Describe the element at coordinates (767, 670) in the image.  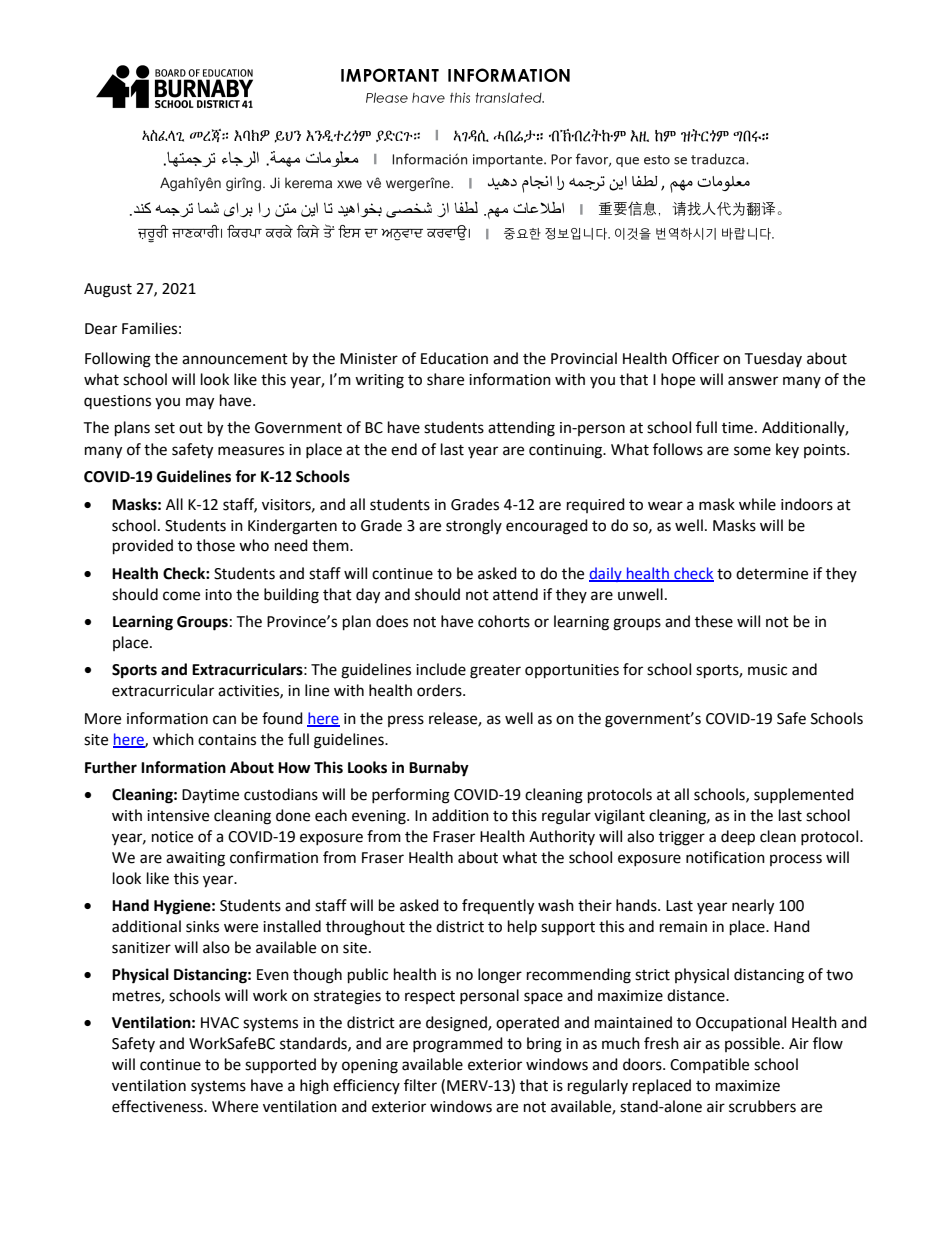
I see `music` at that location.
